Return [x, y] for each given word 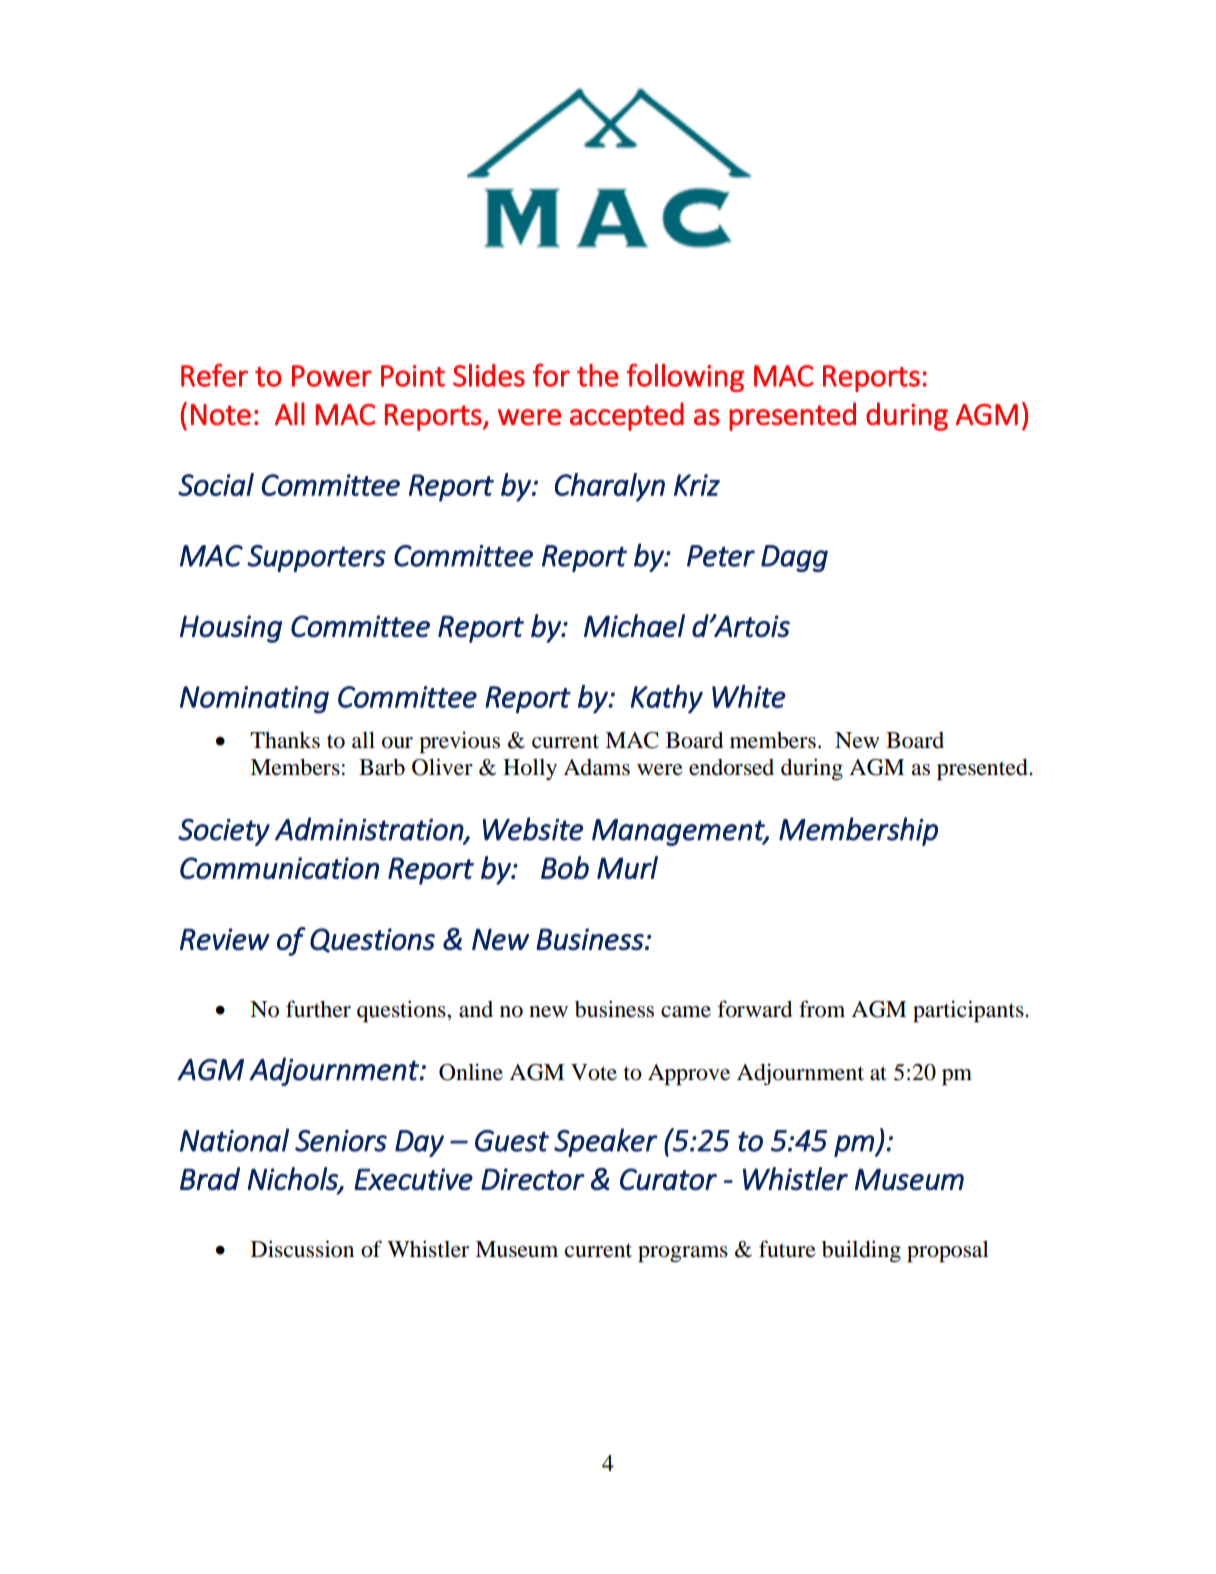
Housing [231, 629]
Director [533, 1179]
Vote [594, 1072]
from [822, 1009]
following [685, 377]
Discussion [302, 1249]
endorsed [731, 767]
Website [533, 829]
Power [332, 376]
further [318, 1009]
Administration [370, 829]
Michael [634, 625]
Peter [721, 556]
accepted [627, 416]
